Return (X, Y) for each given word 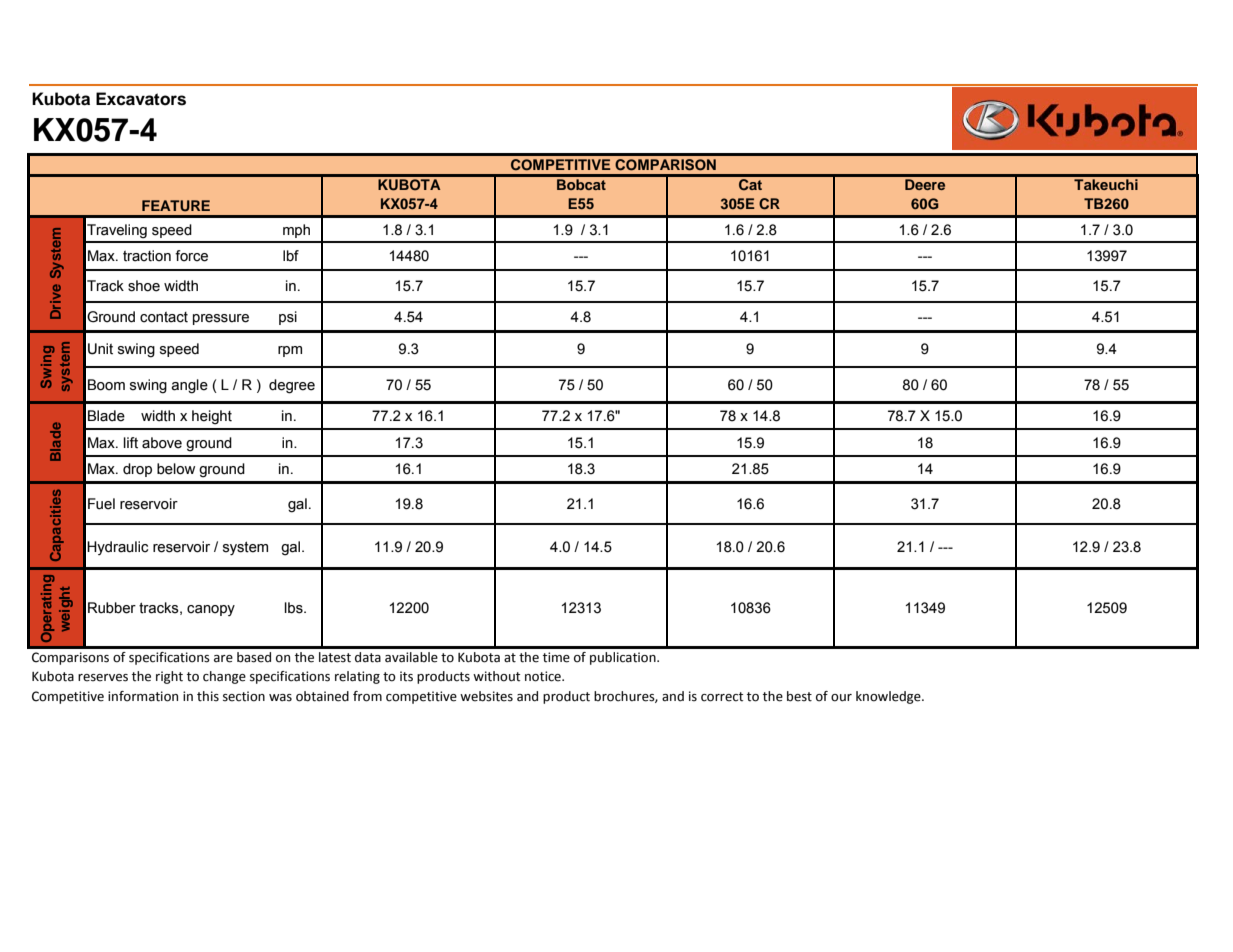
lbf (291, 256)
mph (296, 231)
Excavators (141, 99)
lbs (295, 608)
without (496, 676)
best (799, 696)
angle (189, 386)
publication (624, 658)
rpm (290, 351)
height (212, 417)
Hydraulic (117, 548)
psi (288, 318)
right (169, 677)
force (191, 256)
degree (292, 386)
